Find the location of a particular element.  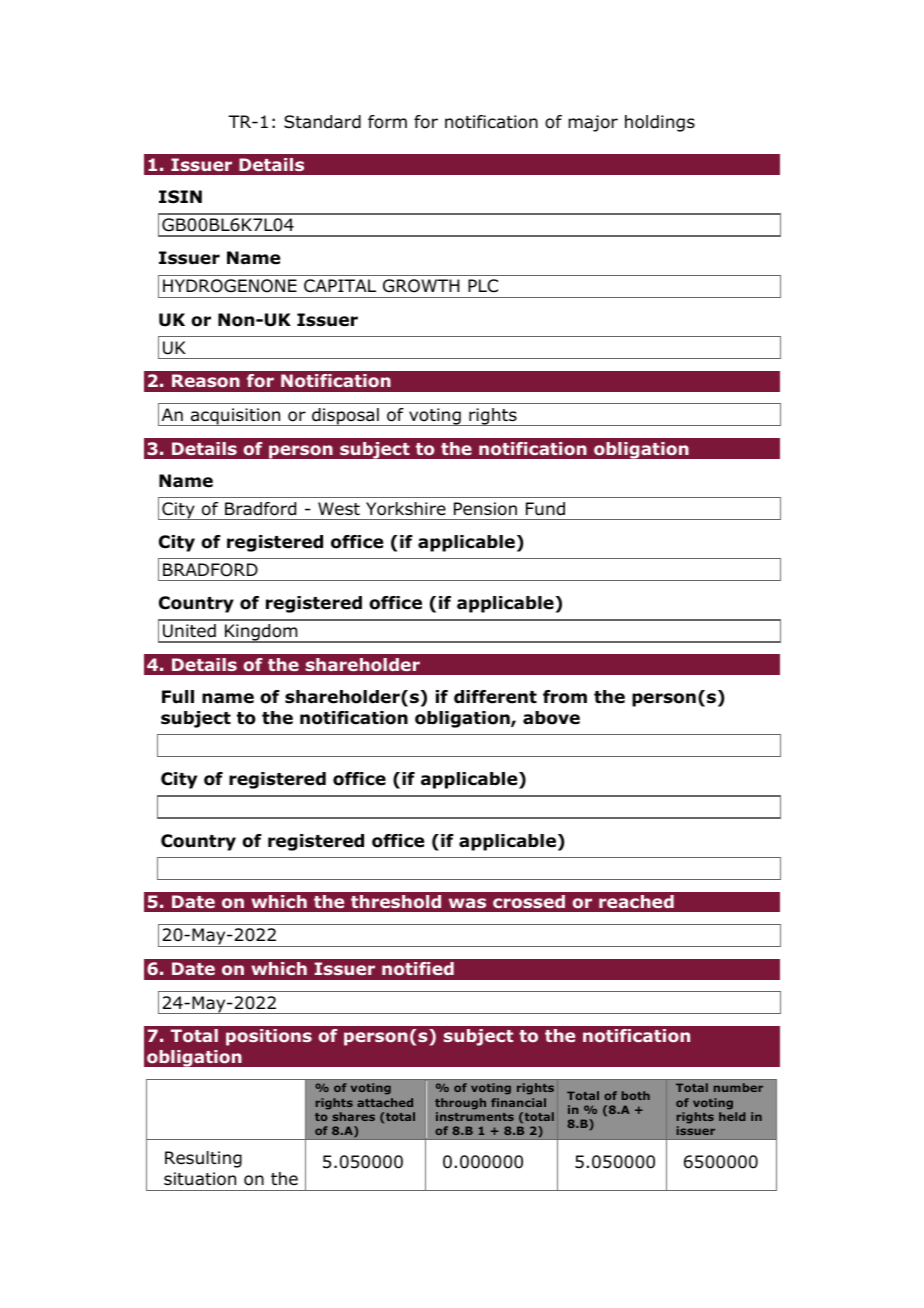

ISIN is located at coordinates (180, 197).
